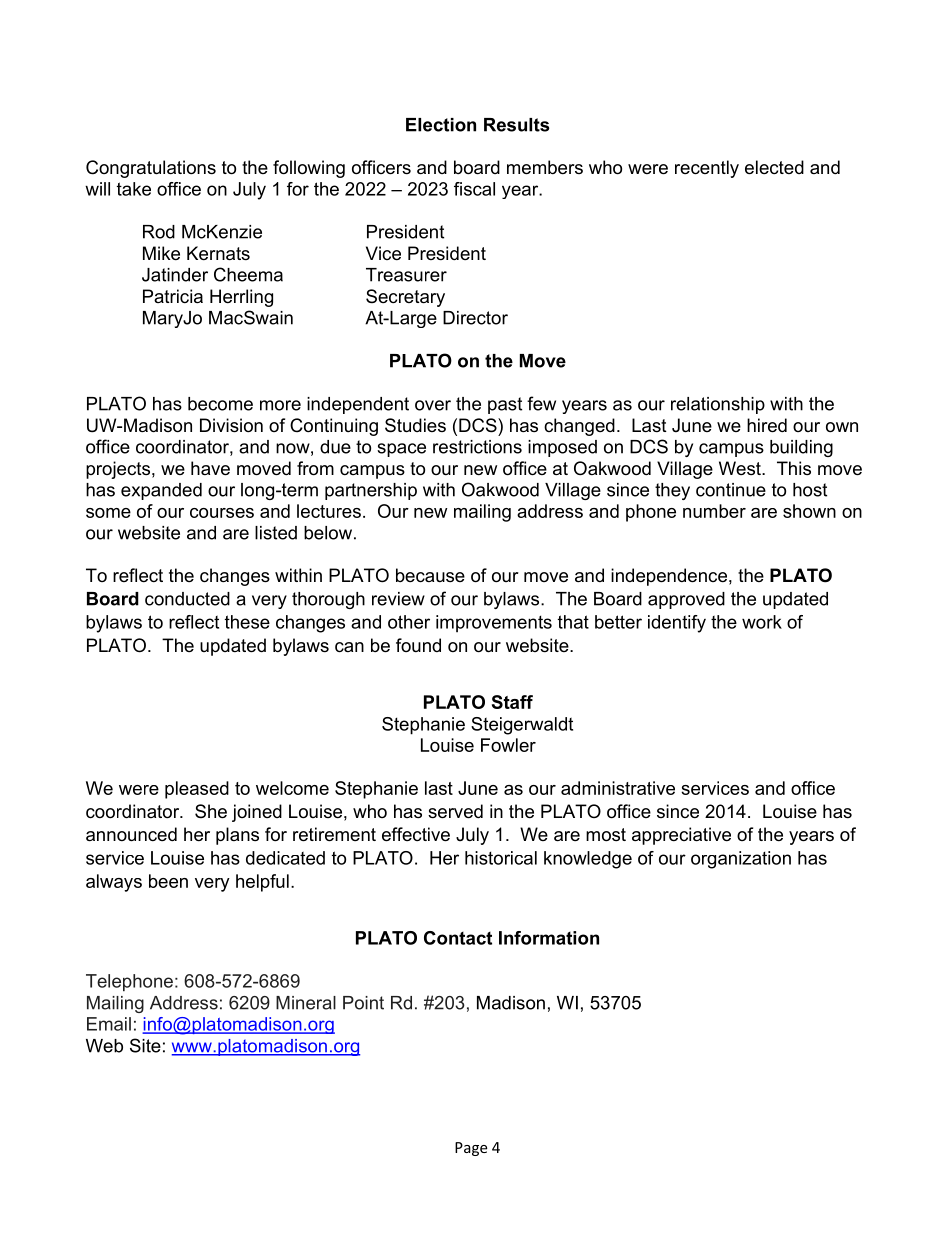  What do you see at coordinates (681, 836) in the page?
I see `appreciative` at bounding box center [681, 836].
